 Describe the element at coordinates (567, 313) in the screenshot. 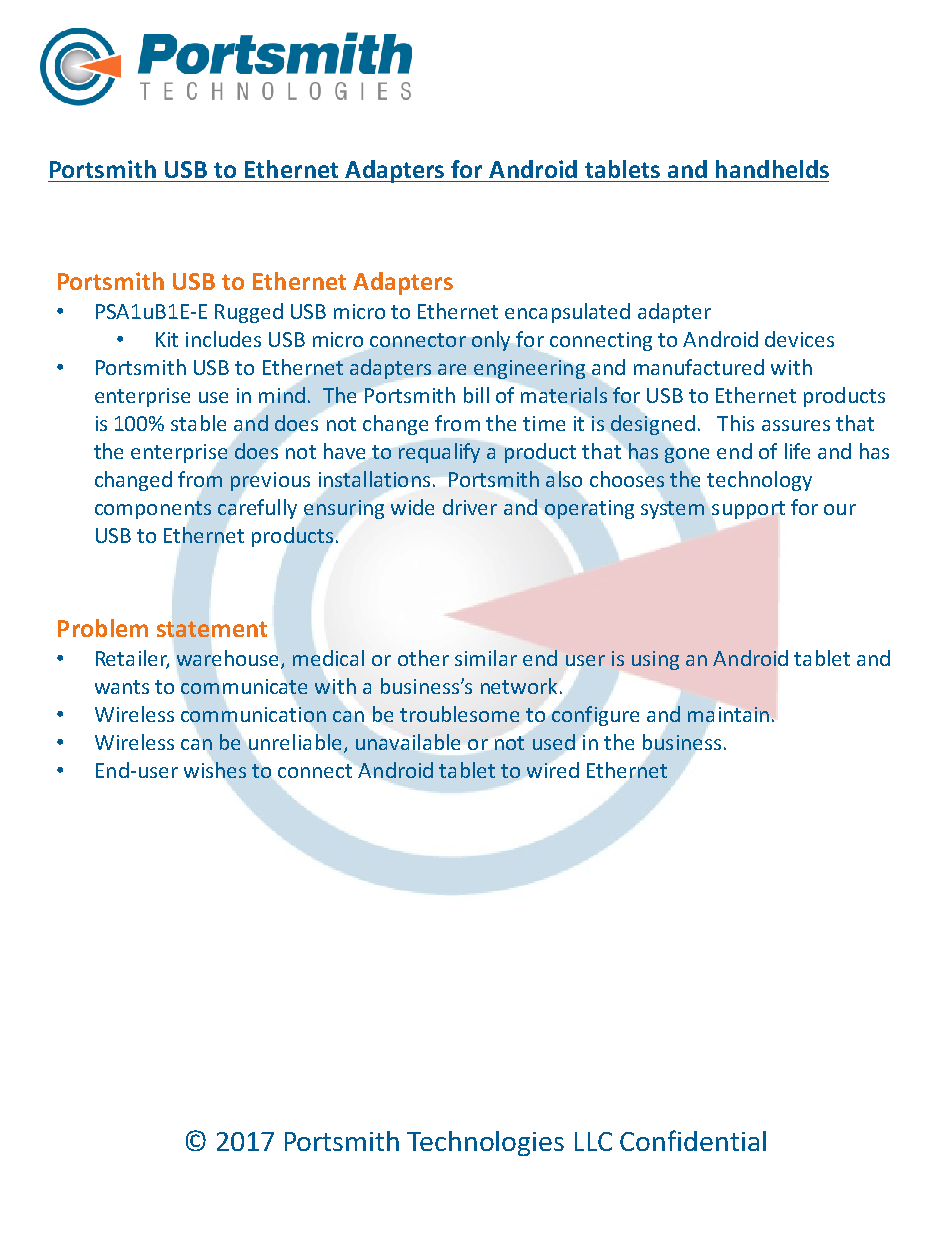

I see `encapsulated` at that location.
